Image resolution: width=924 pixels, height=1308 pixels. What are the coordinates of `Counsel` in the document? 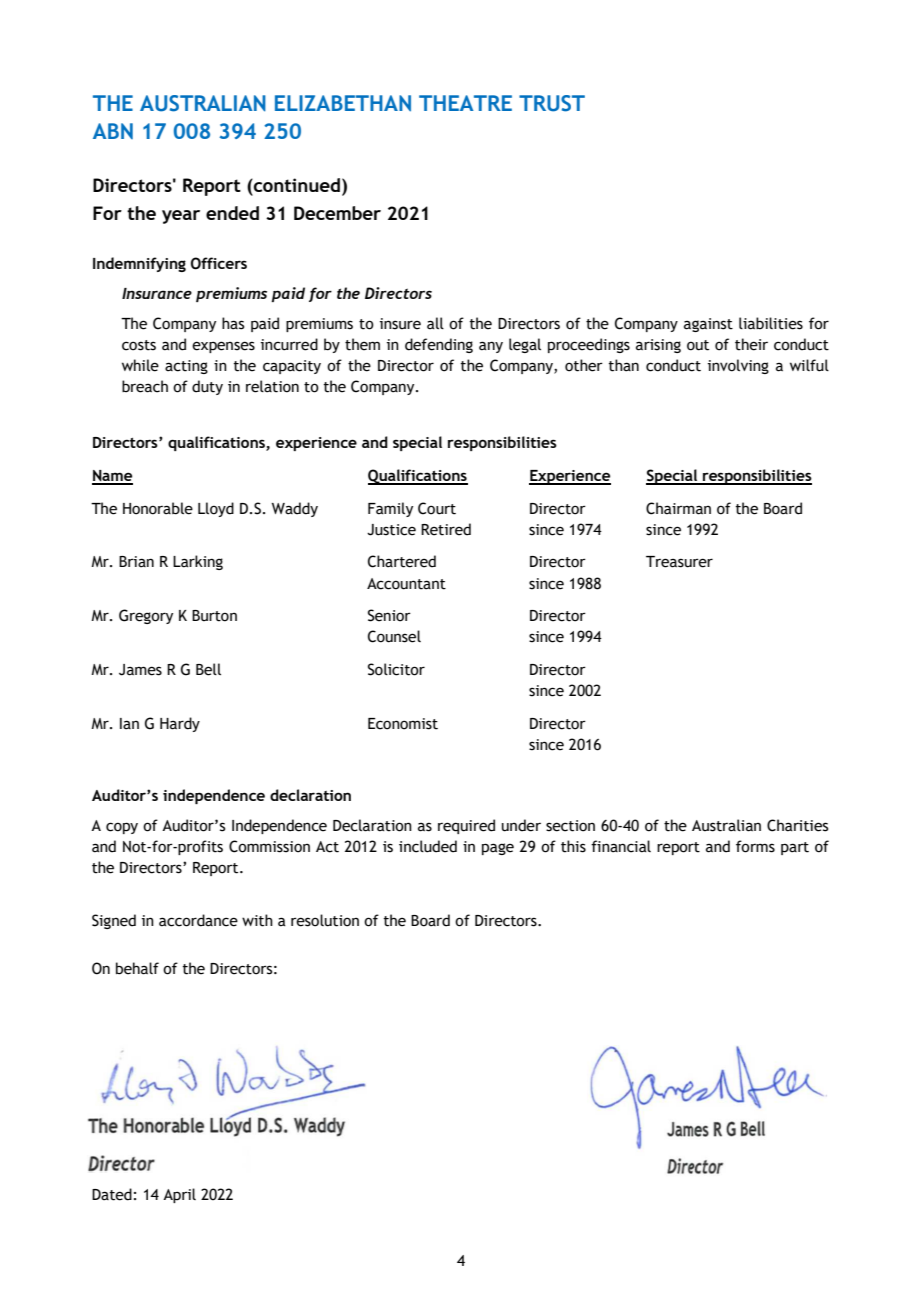 It's located at (394, 636).
